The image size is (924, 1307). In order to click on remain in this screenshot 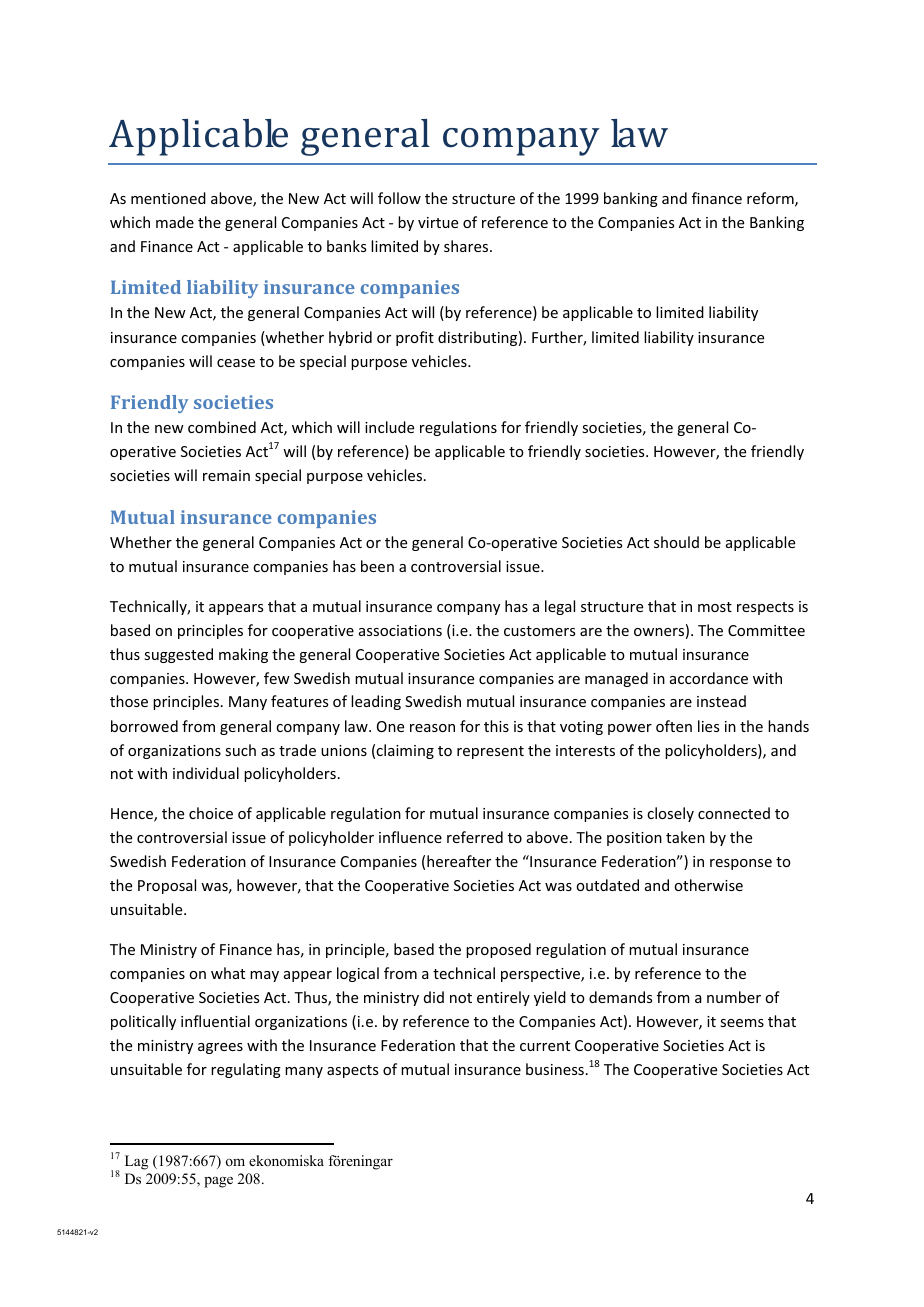, I will do `click(226, 475)`.
